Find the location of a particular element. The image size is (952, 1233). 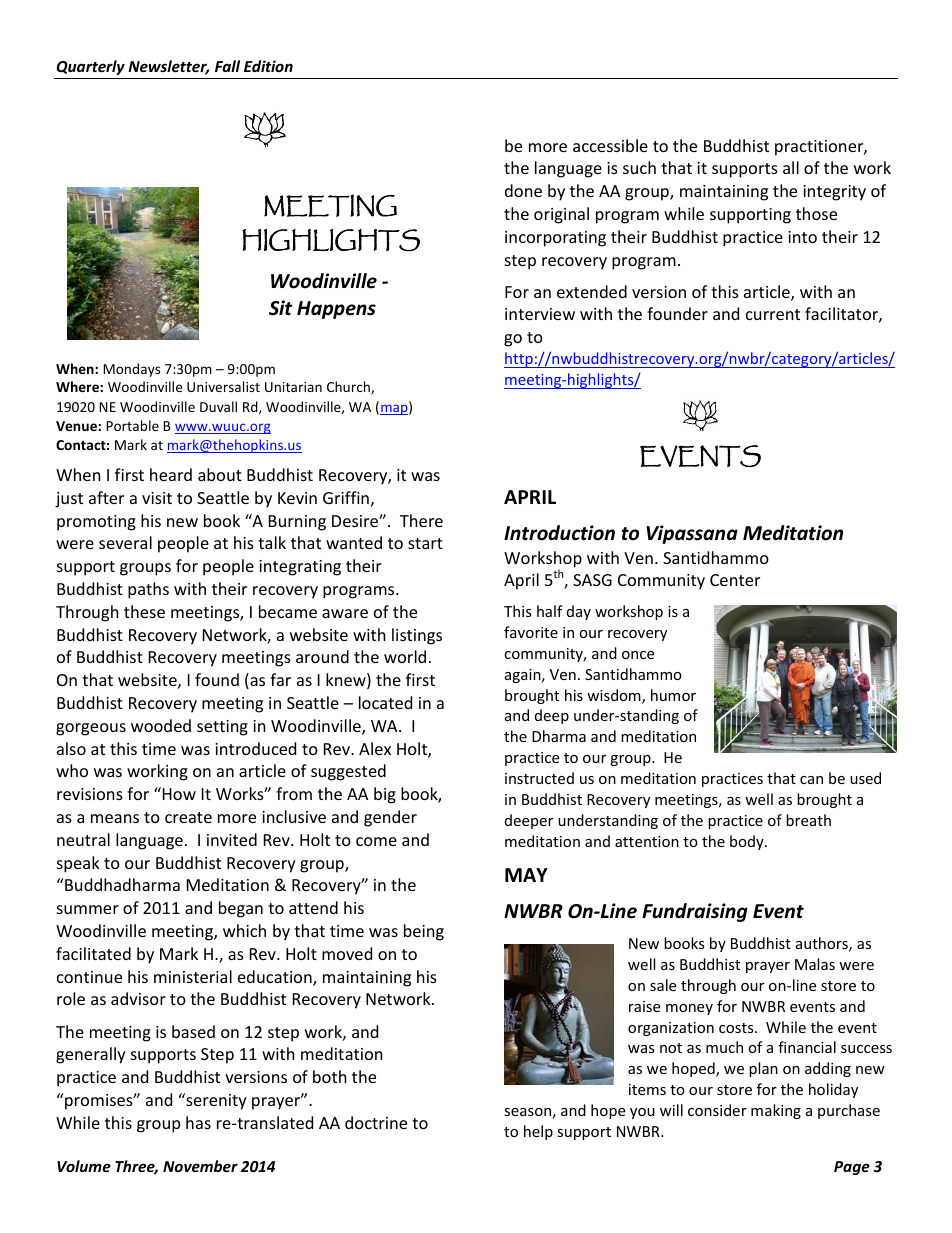

How is located at coordinates (178, 793).
